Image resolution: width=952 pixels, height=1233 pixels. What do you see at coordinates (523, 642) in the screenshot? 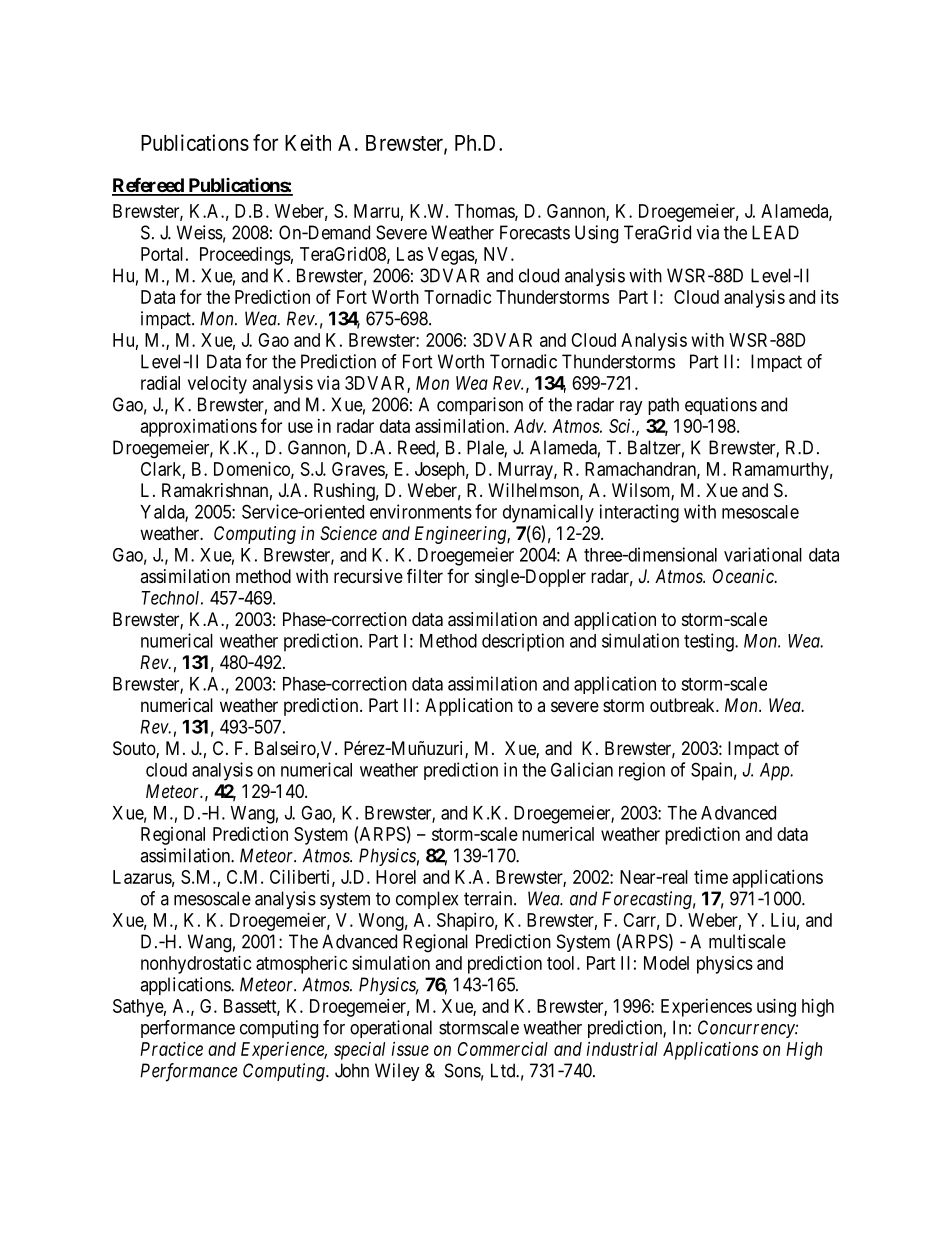
I see `description` at bounding box center [523, 642].
